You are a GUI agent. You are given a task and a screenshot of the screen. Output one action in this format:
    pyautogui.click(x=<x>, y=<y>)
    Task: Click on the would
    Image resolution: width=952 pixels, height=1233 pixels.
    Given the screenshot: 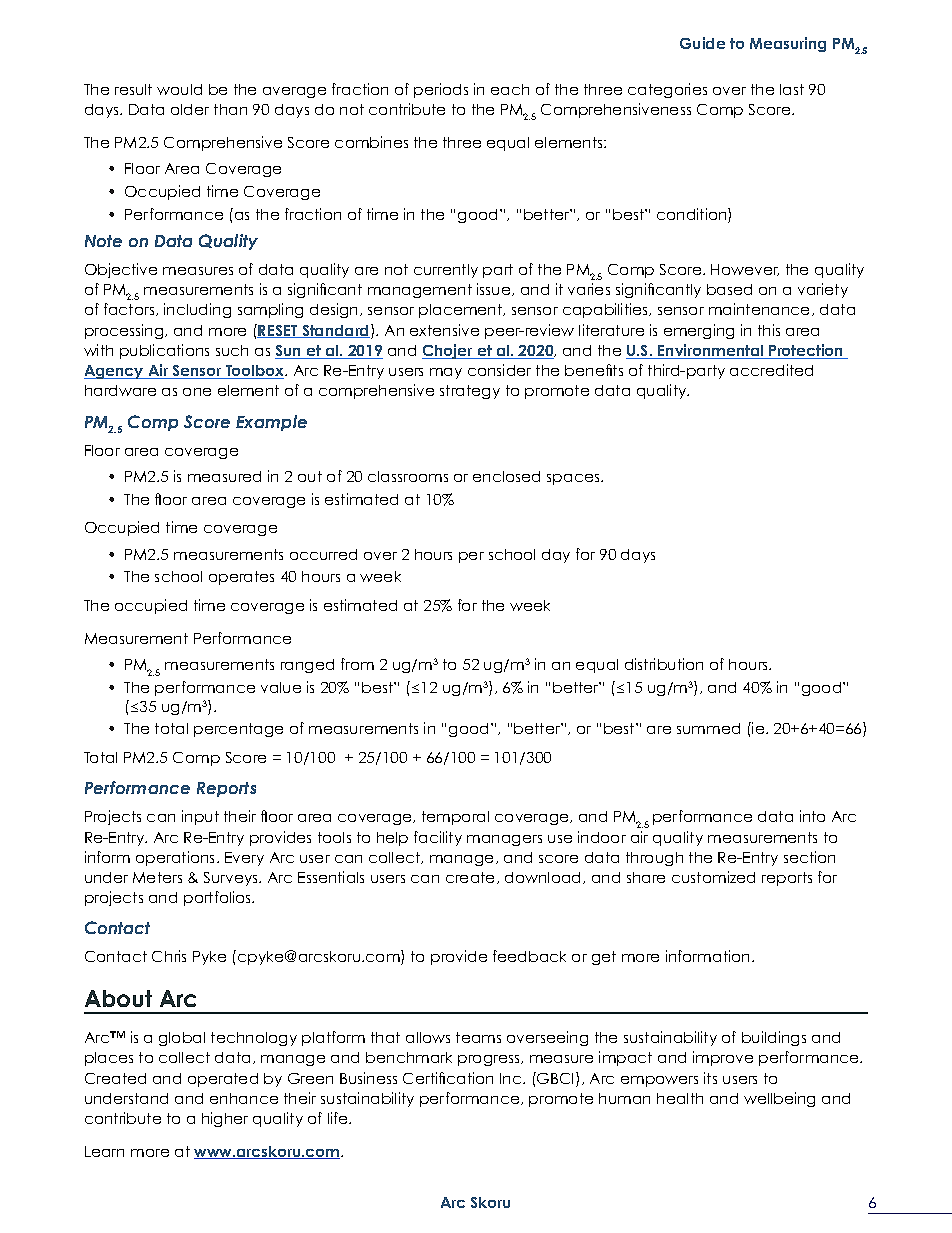 What is the action you would take?
    pyautogui.click(x=179, y=89)
